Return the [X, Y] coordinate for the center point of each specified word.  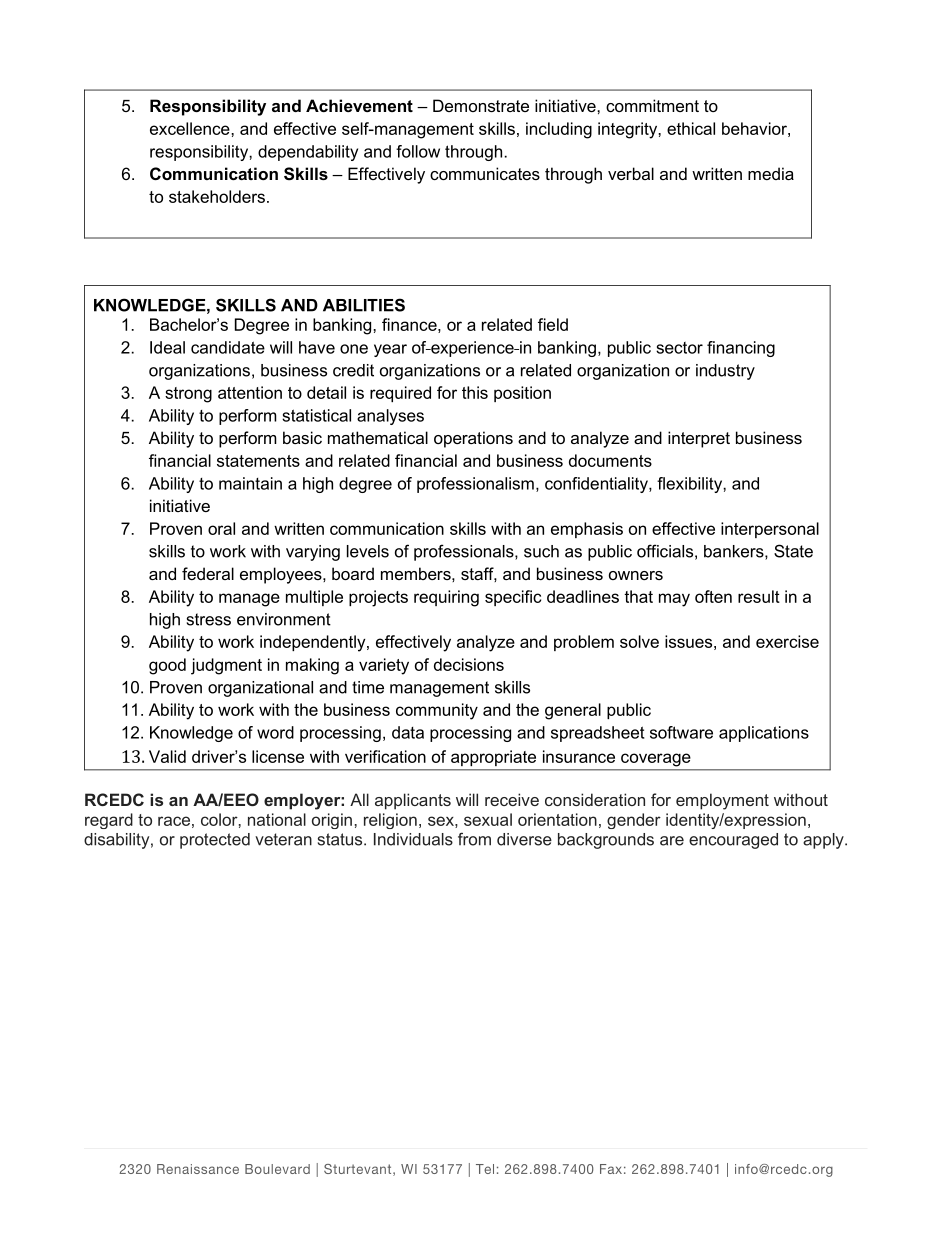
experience [472, 349]
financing [741, 349]
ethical [691, 128]
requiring [446, 598]
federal [208, 573]
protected [215, 841]
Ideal [167, 347]
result [759, 596]
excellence [191, 128]
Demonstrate [481, 105]
